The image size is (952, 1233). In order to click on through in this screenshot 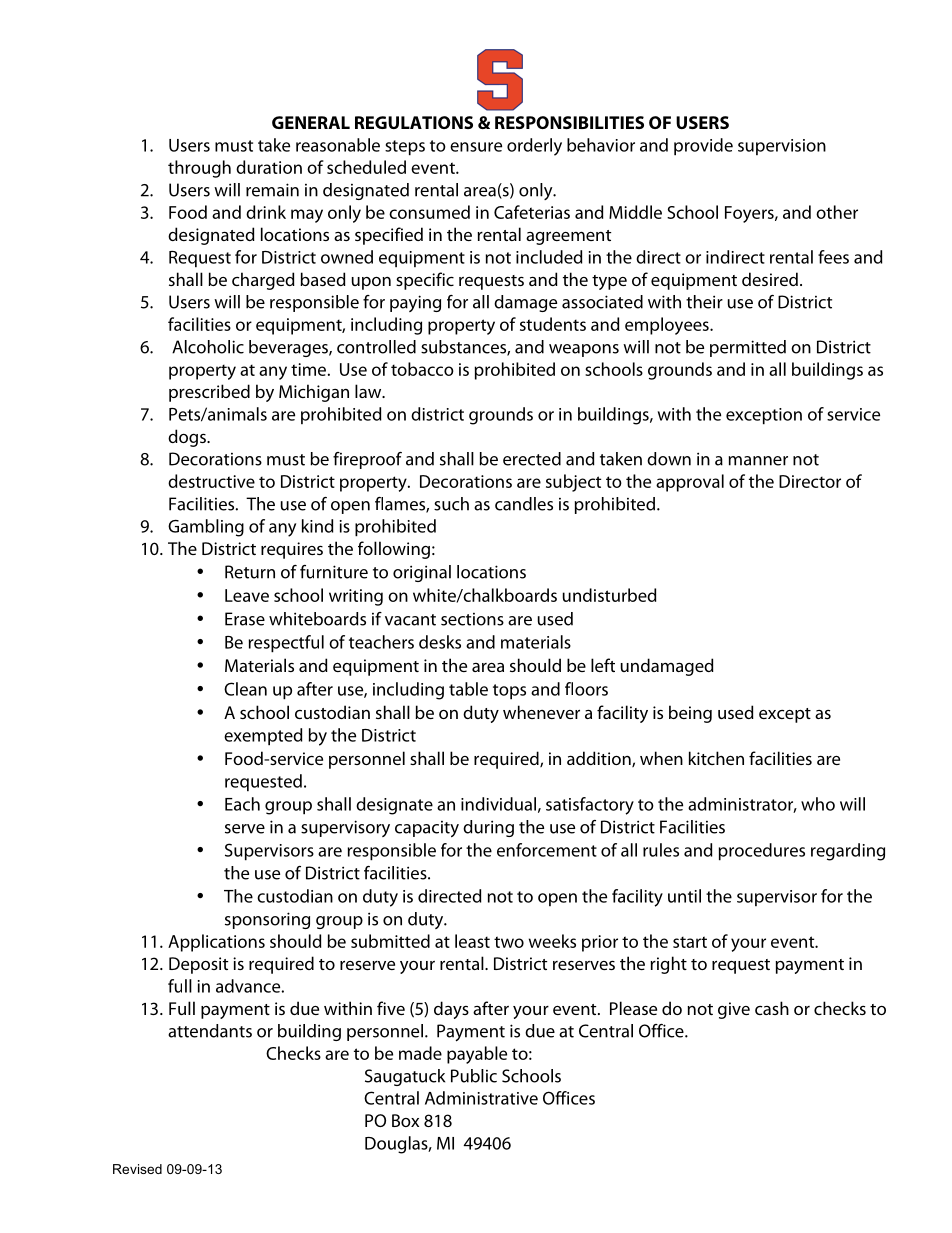, I will do `click(199, 169)`.
